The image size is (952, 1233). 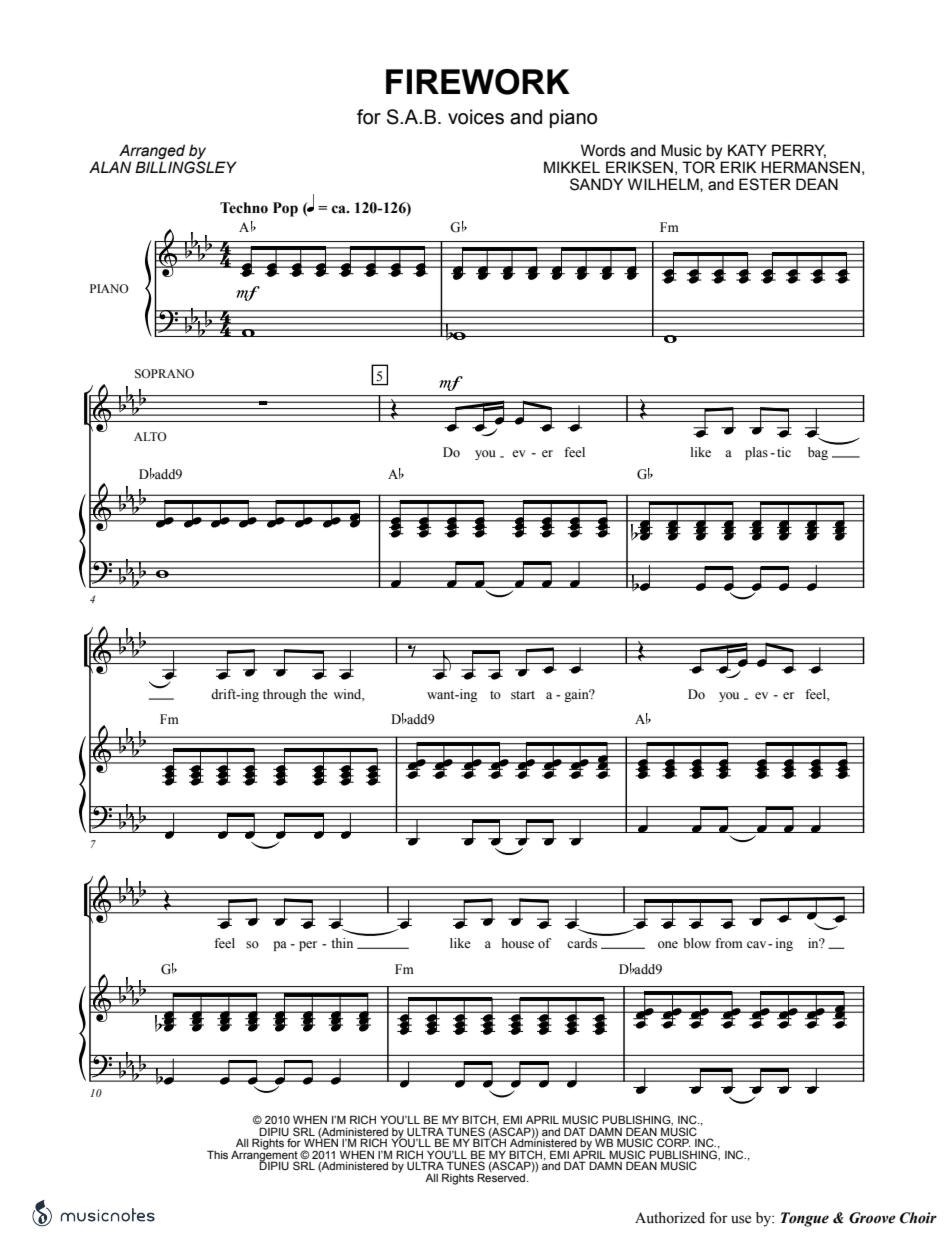 I want to click on bag, so click(x=818, y=453).
